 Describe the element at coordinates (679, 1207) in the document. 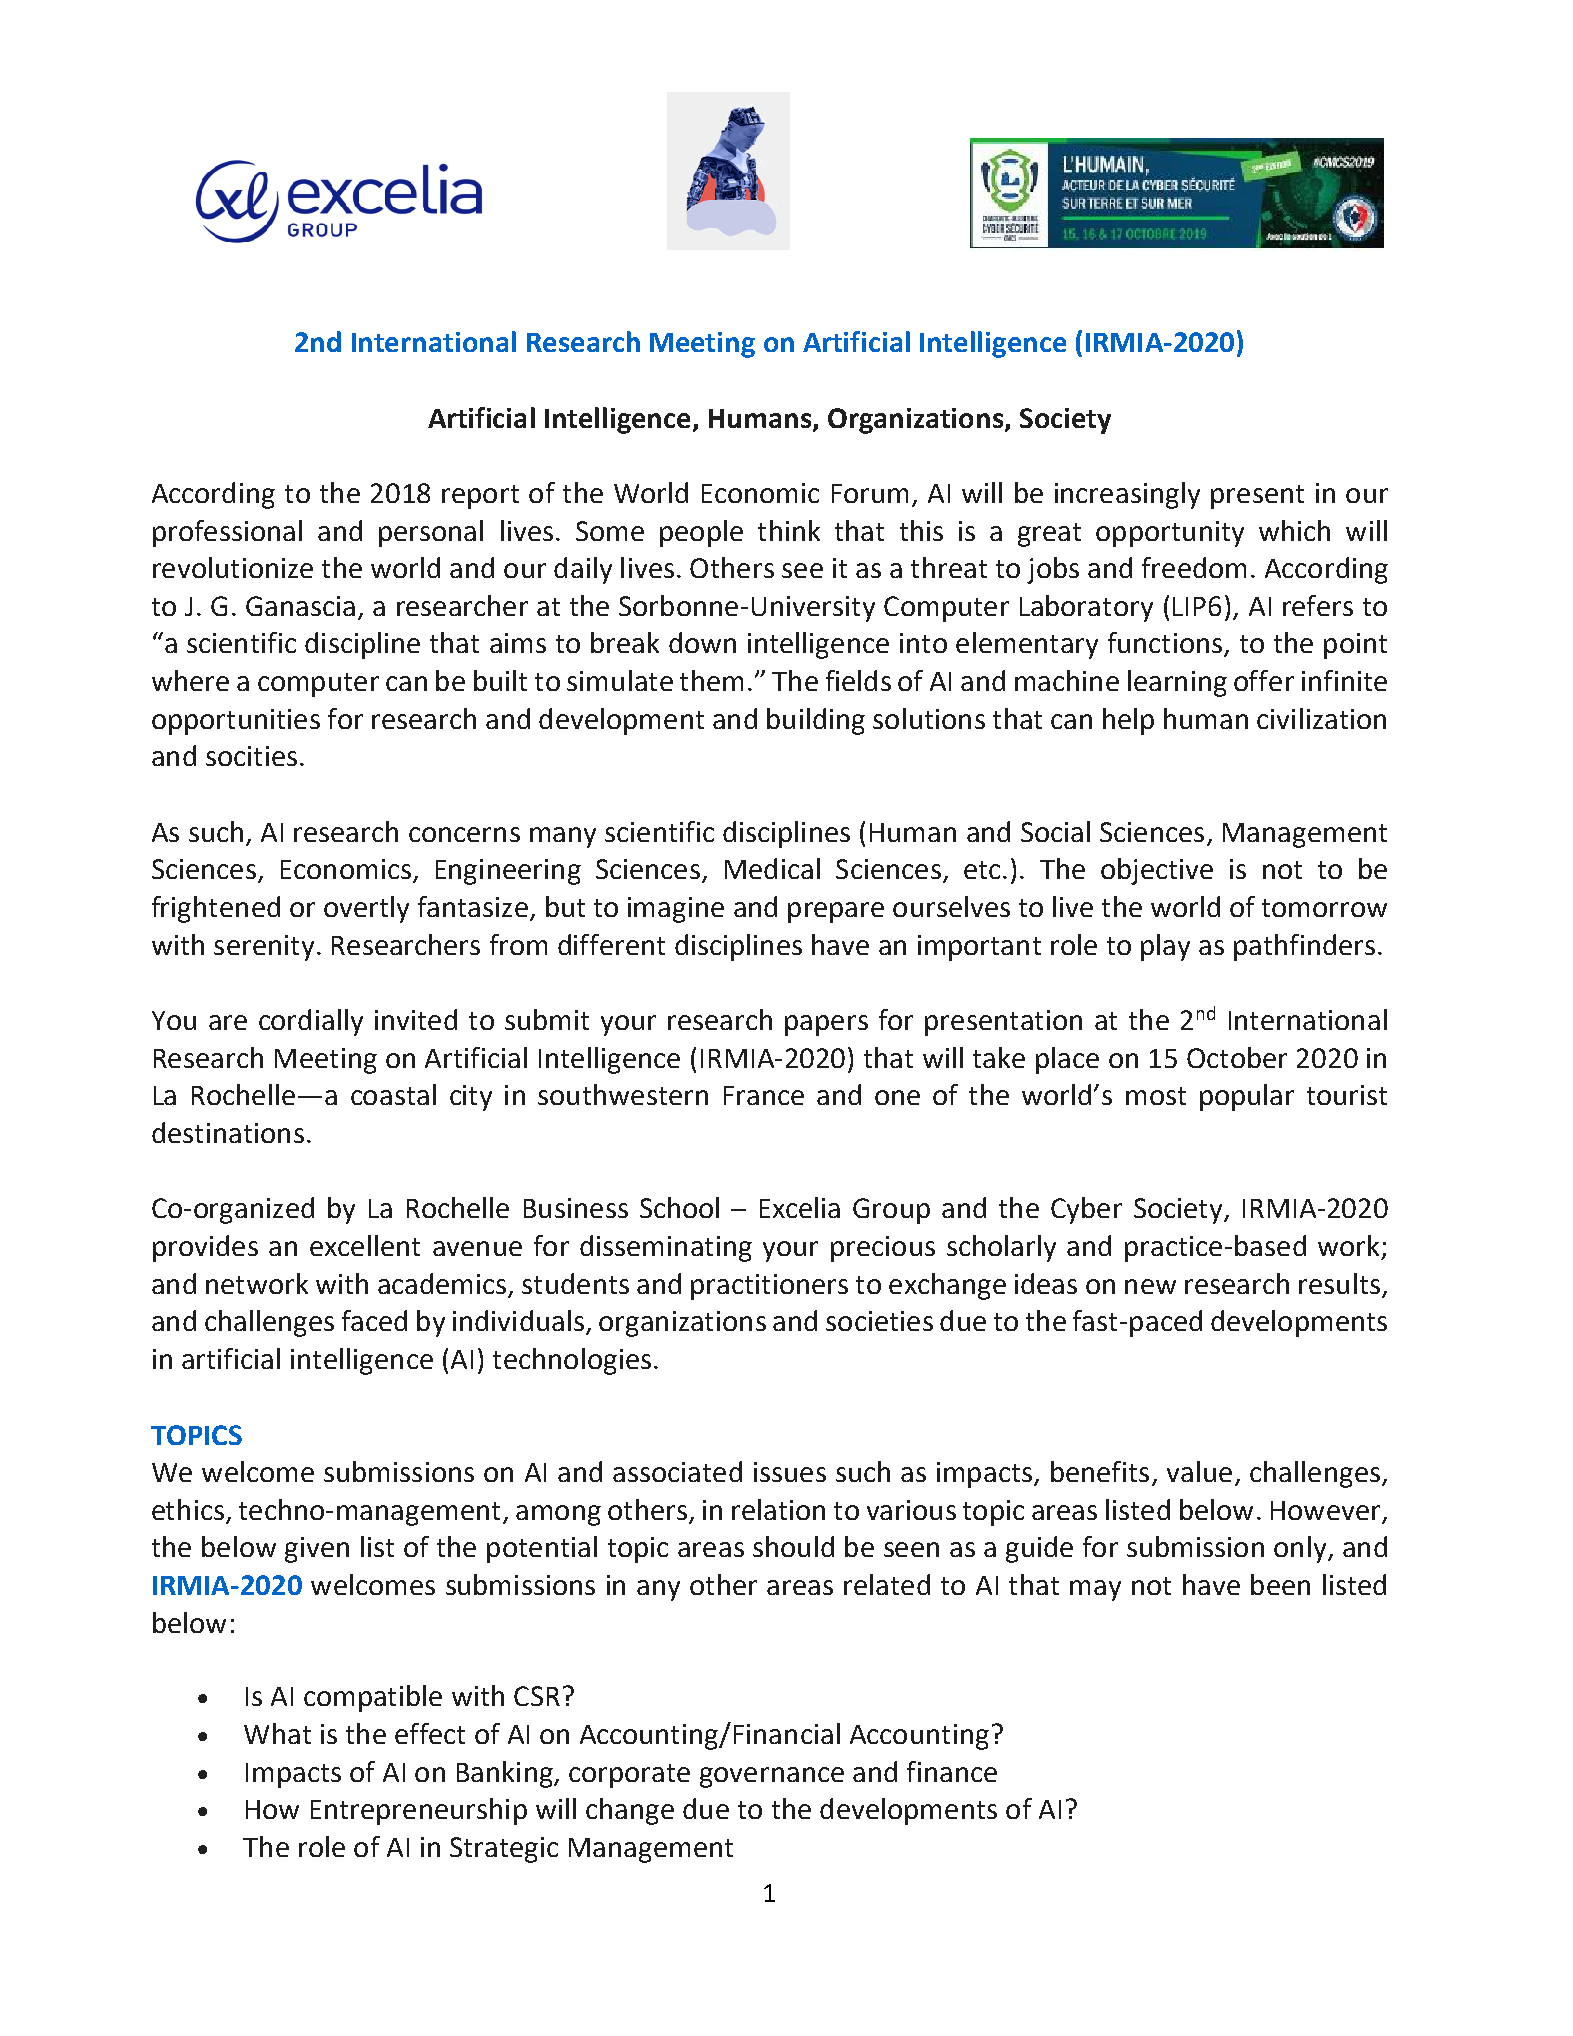

I see `School` at that location.
